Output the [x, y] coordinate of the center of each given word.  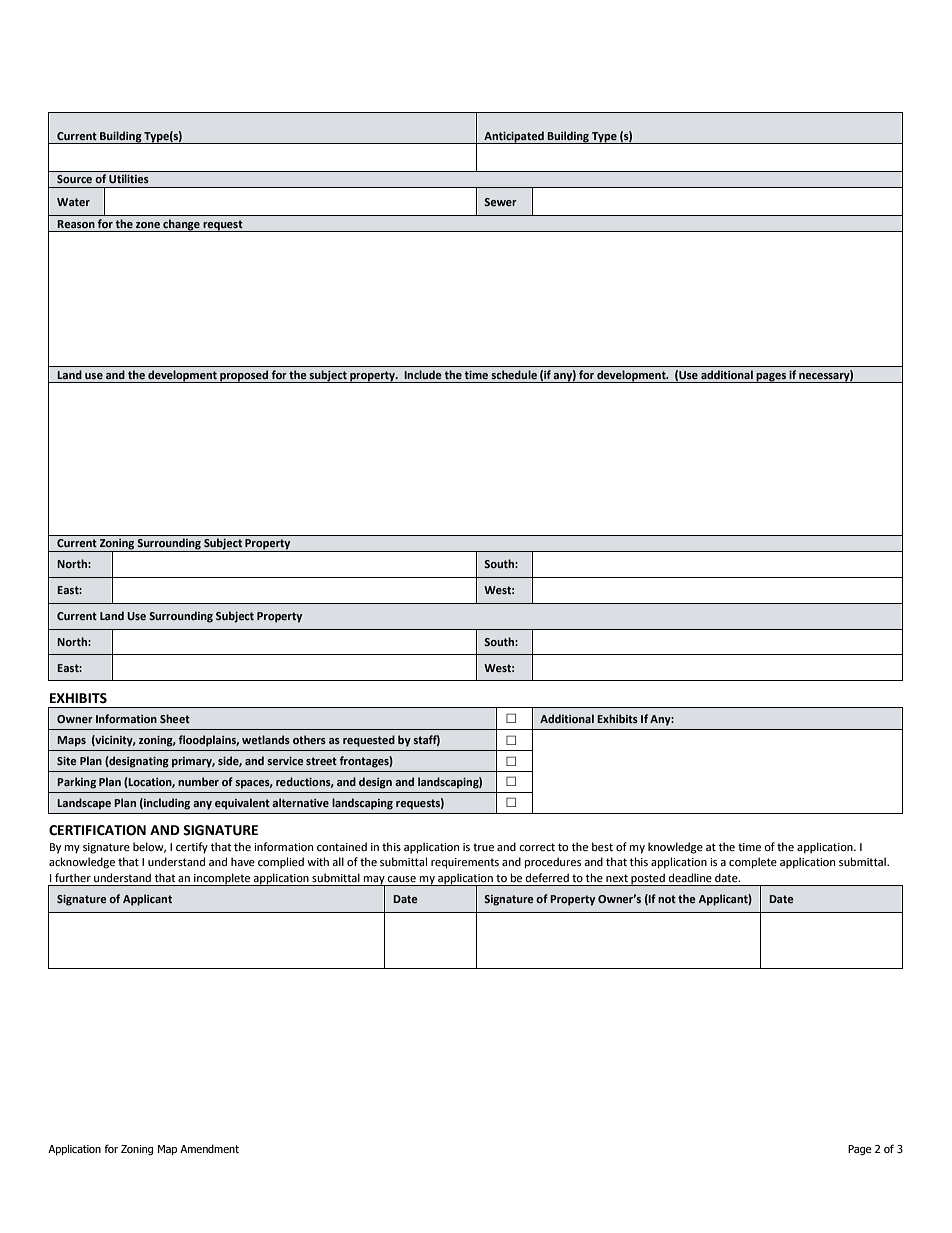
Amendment [209, 1148]
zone [148, 225]
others [309, 739]
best [602, 846]
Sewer [500, 202]
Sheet [175, 718]
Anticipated [514, 137]
